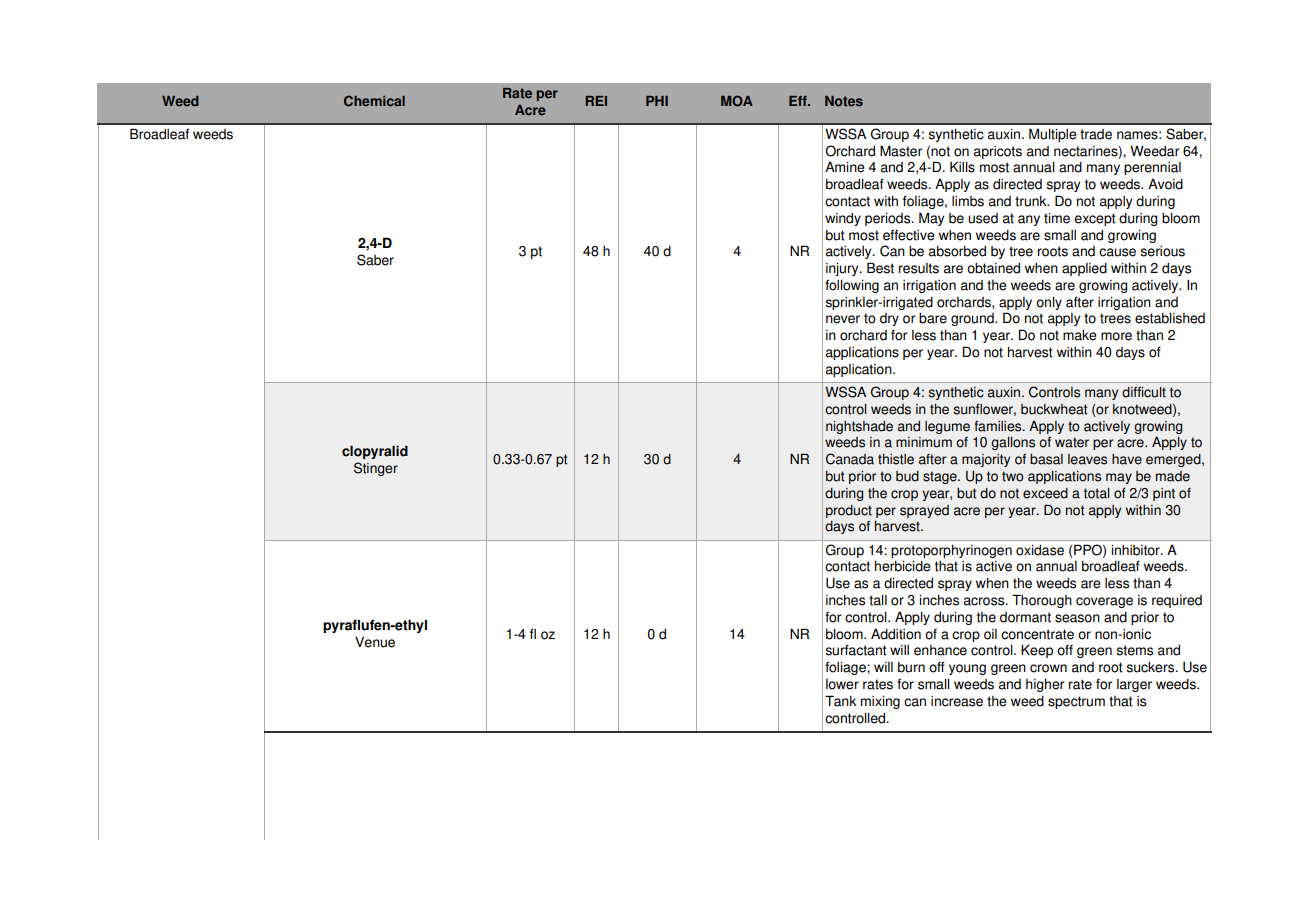 The height and width of the screenshot is (924, 1308). I want to click on Tank, so click(840, 701).
